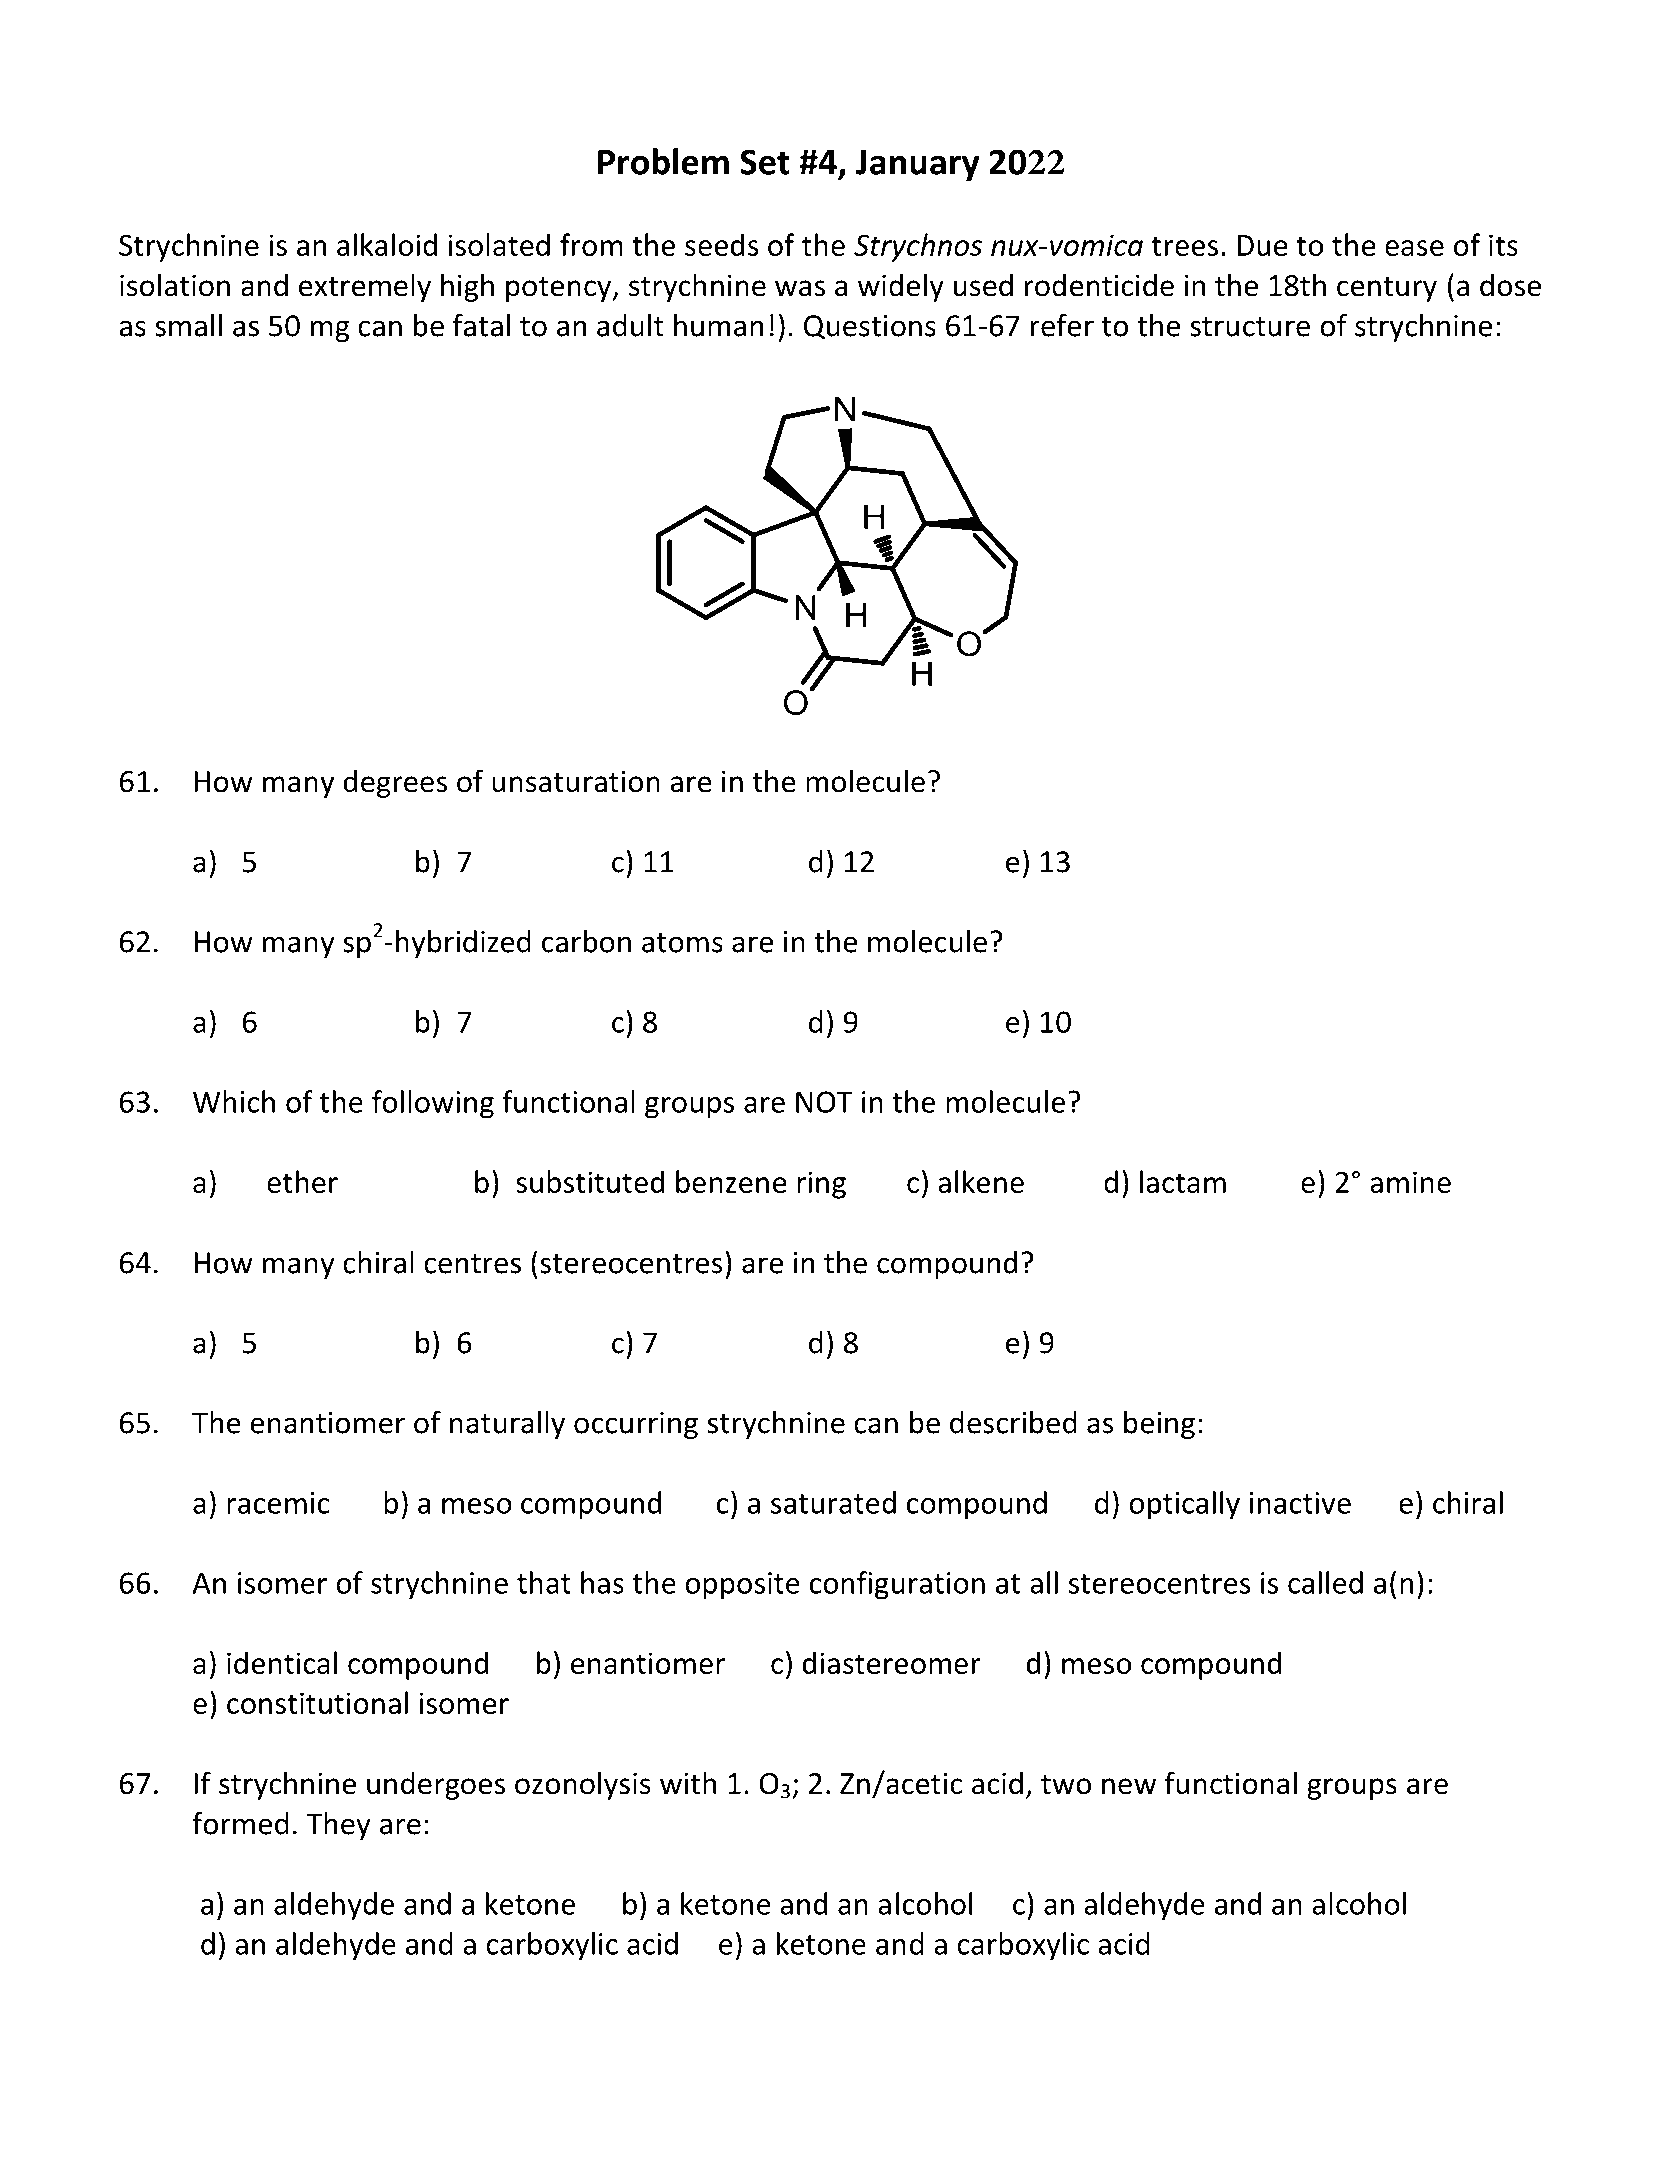 Image resolution: width=1674 pixels, height=2167 pixels. What do you see at coordinates (387, 244) in the image?
I see `alkaloid` at bounding box center [387, 244].
